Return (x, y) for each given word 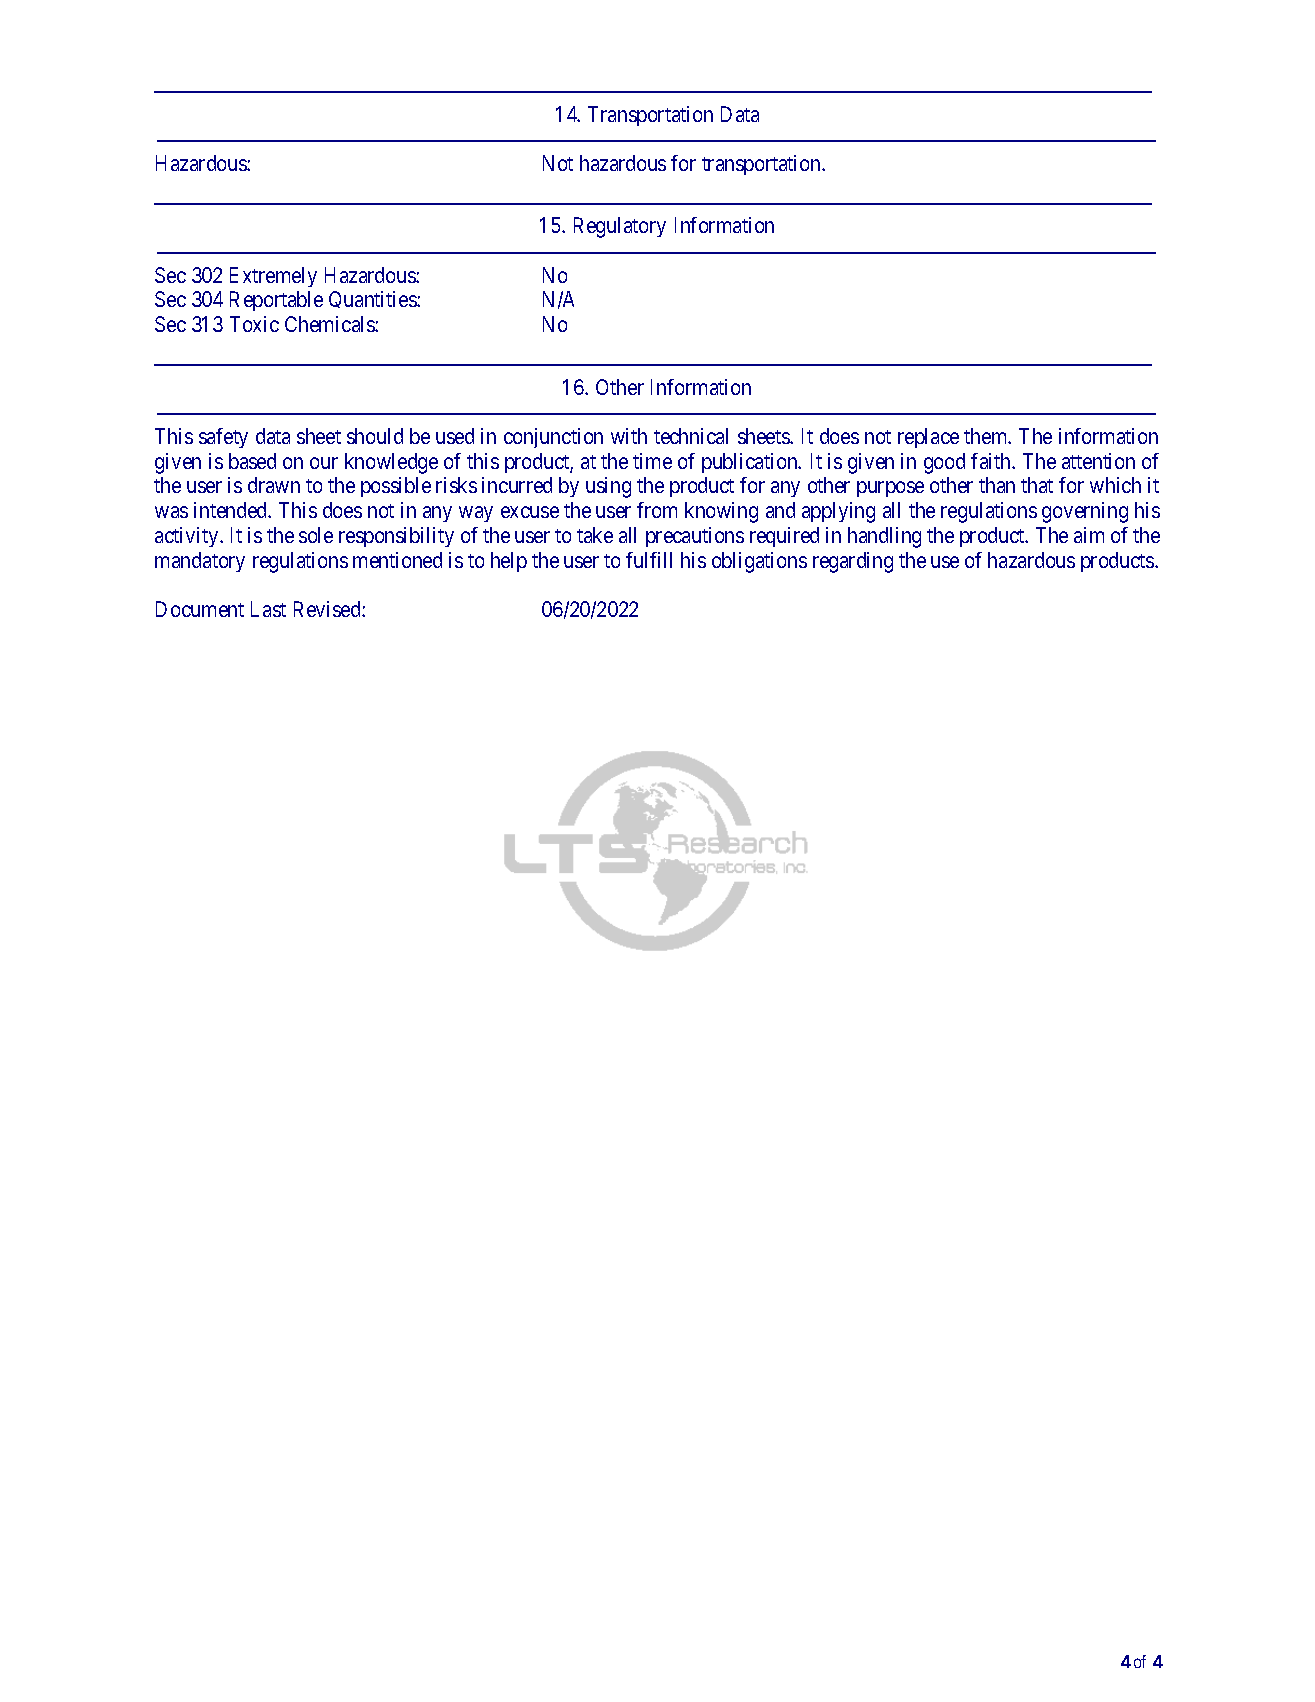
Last (268, 609)
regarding (853, 562)
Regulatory (620, 227)
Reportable (276, 301)
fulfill (649, 560)
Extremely (273, 277)
